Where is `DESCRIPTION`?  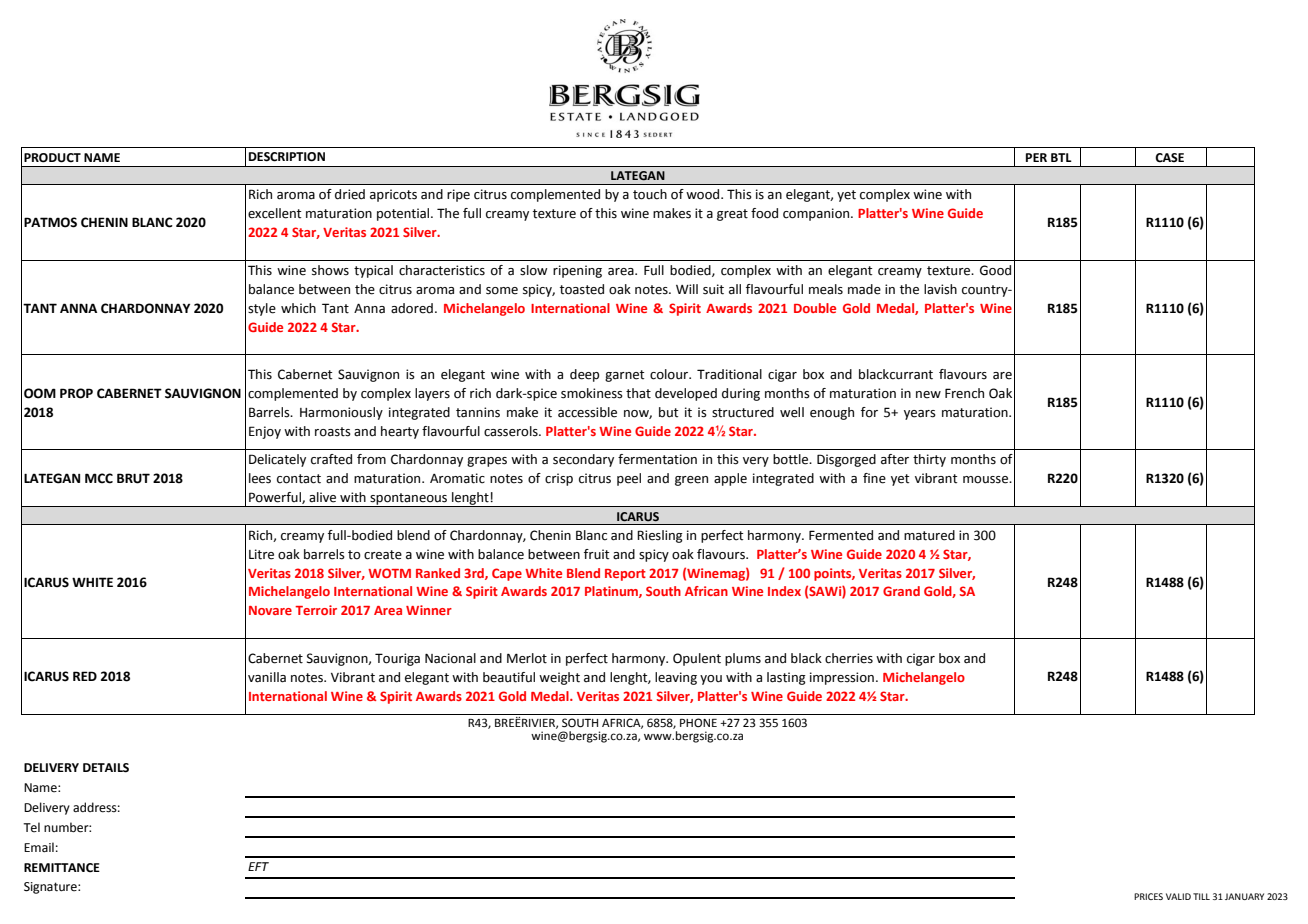 DESCRIPTION is located at coordinates (287, 157).
